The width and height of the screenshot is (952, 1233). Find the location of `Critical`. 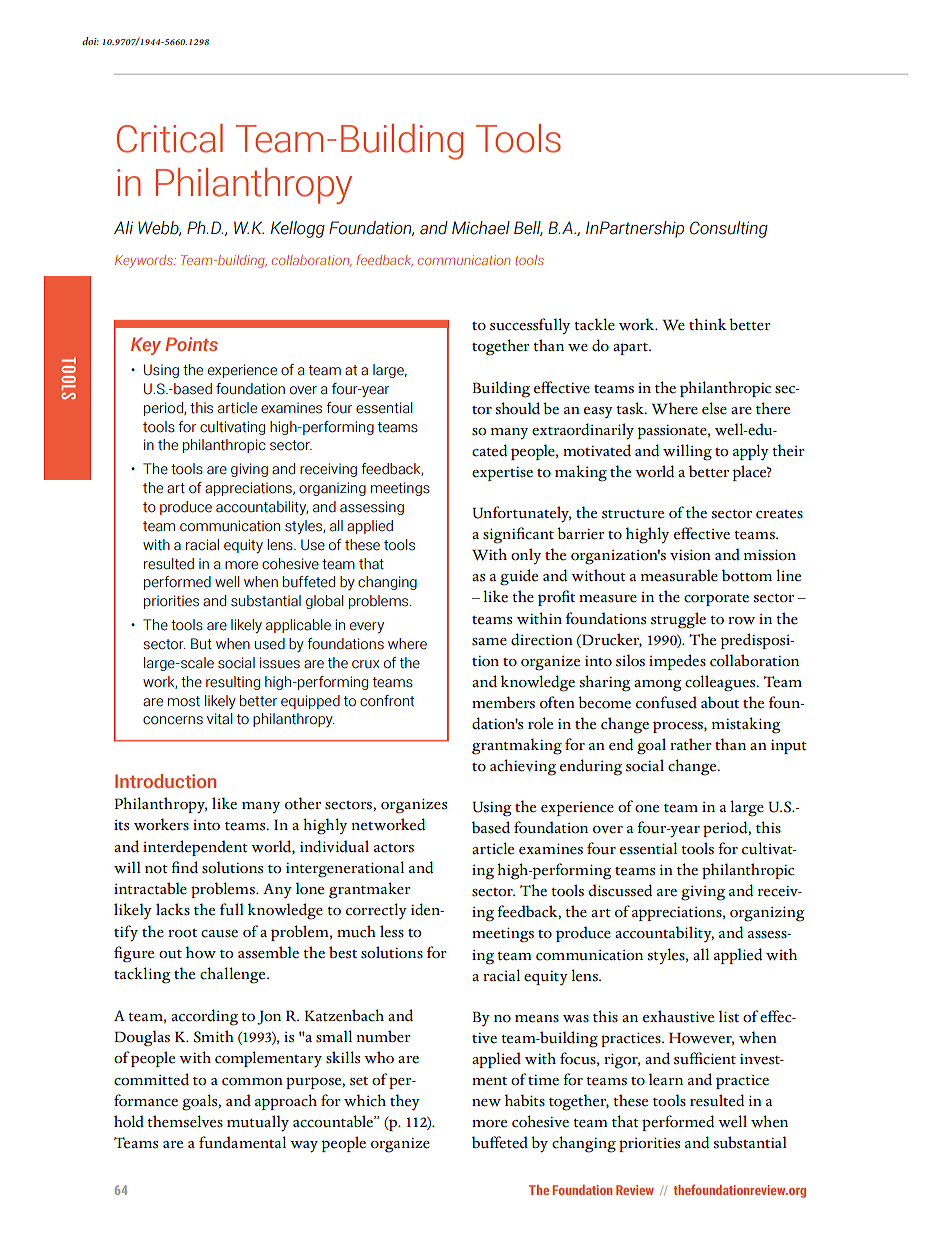

Critical is located at coordinates (170, 138).
